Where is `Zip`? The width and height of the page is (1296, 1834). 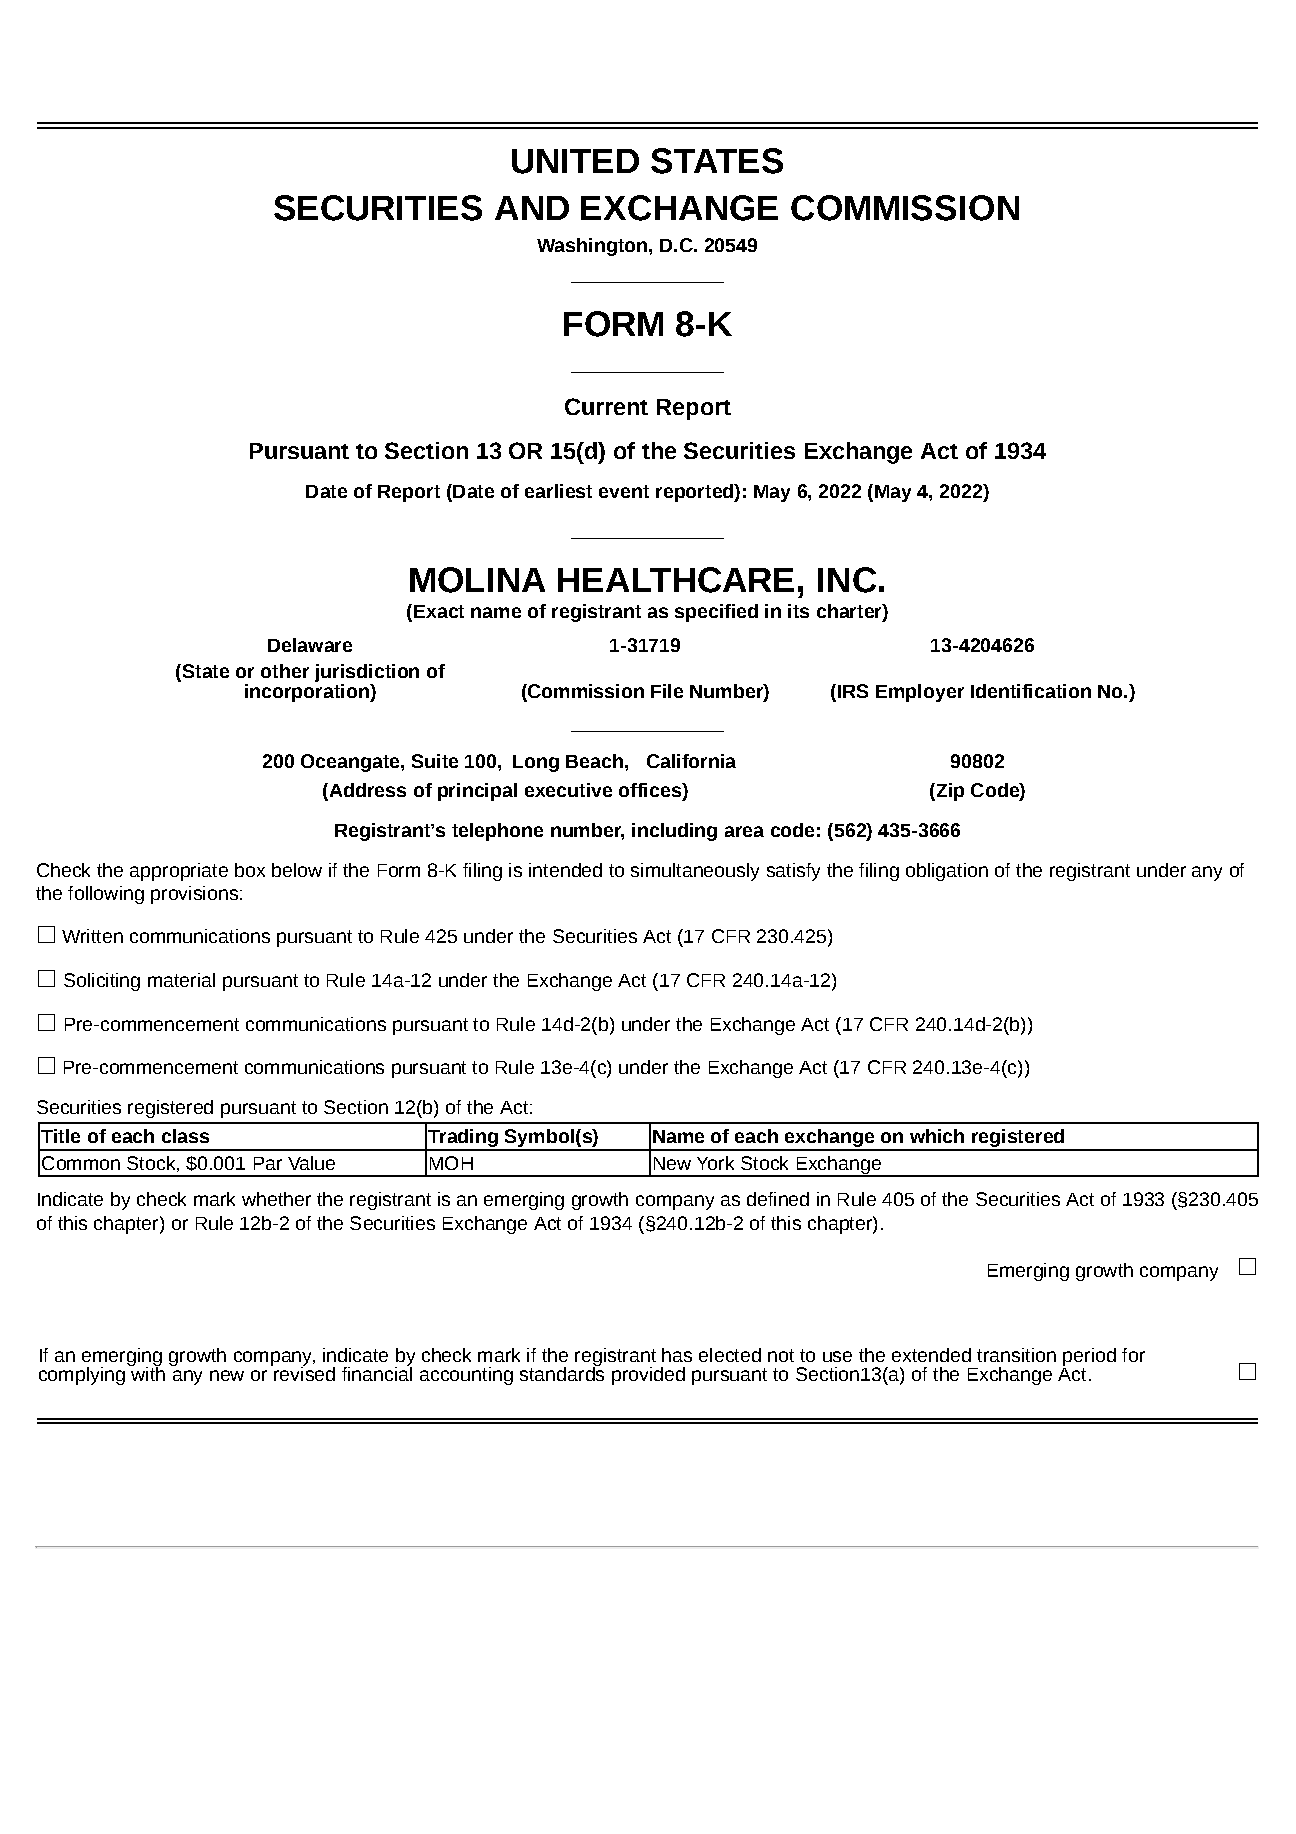 Zip is located at coordinates (949, 792).
